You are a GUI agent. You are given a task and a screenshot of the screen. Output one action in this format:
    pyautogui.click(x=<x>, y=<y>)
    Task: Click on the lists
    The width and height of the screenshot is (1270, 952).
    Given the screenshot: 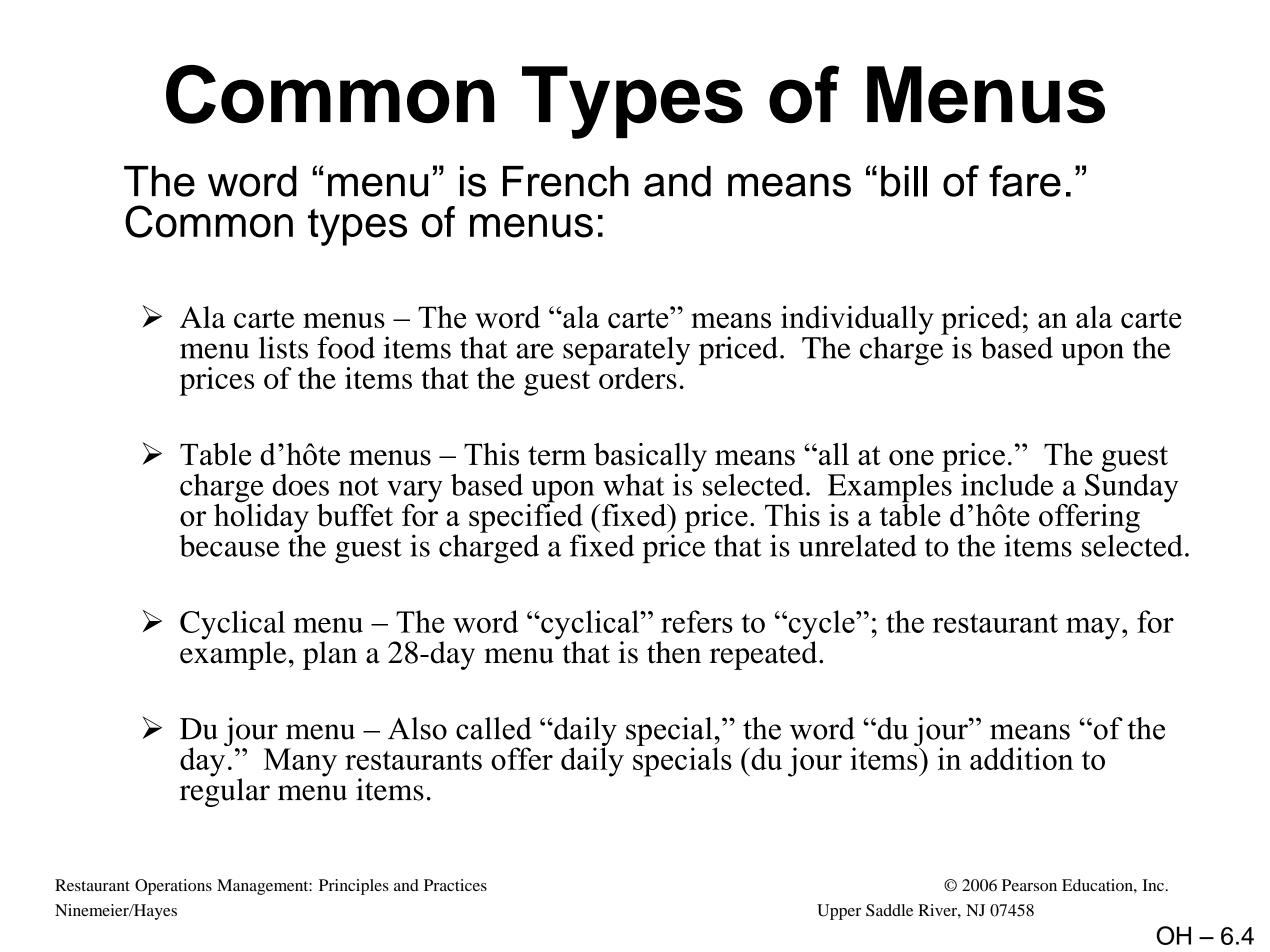 What is the action you would take?
    pyautogui.click(x=283, y=347)
